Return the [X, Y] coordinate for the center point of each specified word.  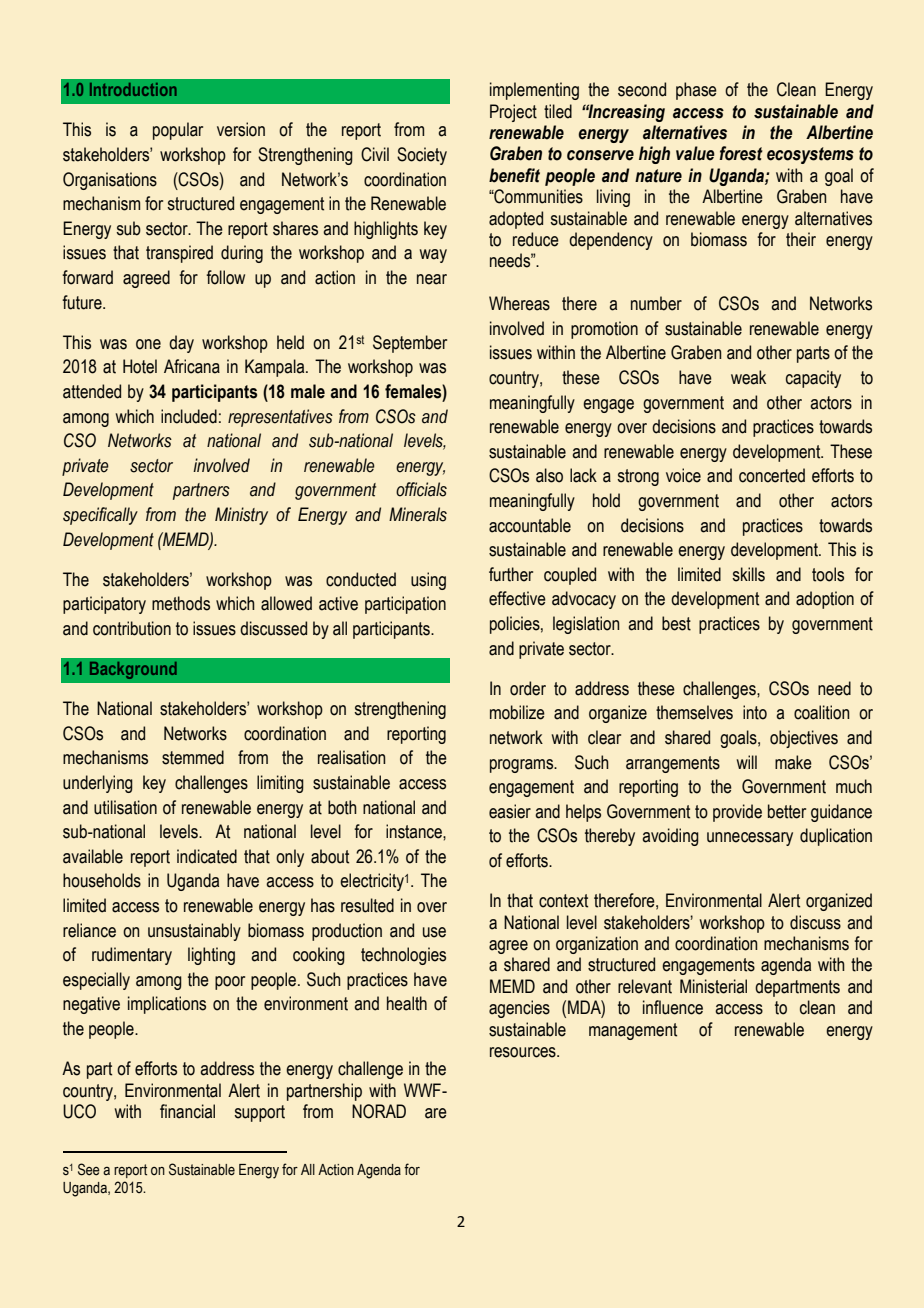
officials [421, 489]
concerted [772, 475]
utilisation [125, 807]
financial [187, 1111]
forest [741, 153]
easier [510, 811]
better [787, 811]
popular [178, 131]
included [189, 416]
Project [513, 113]
